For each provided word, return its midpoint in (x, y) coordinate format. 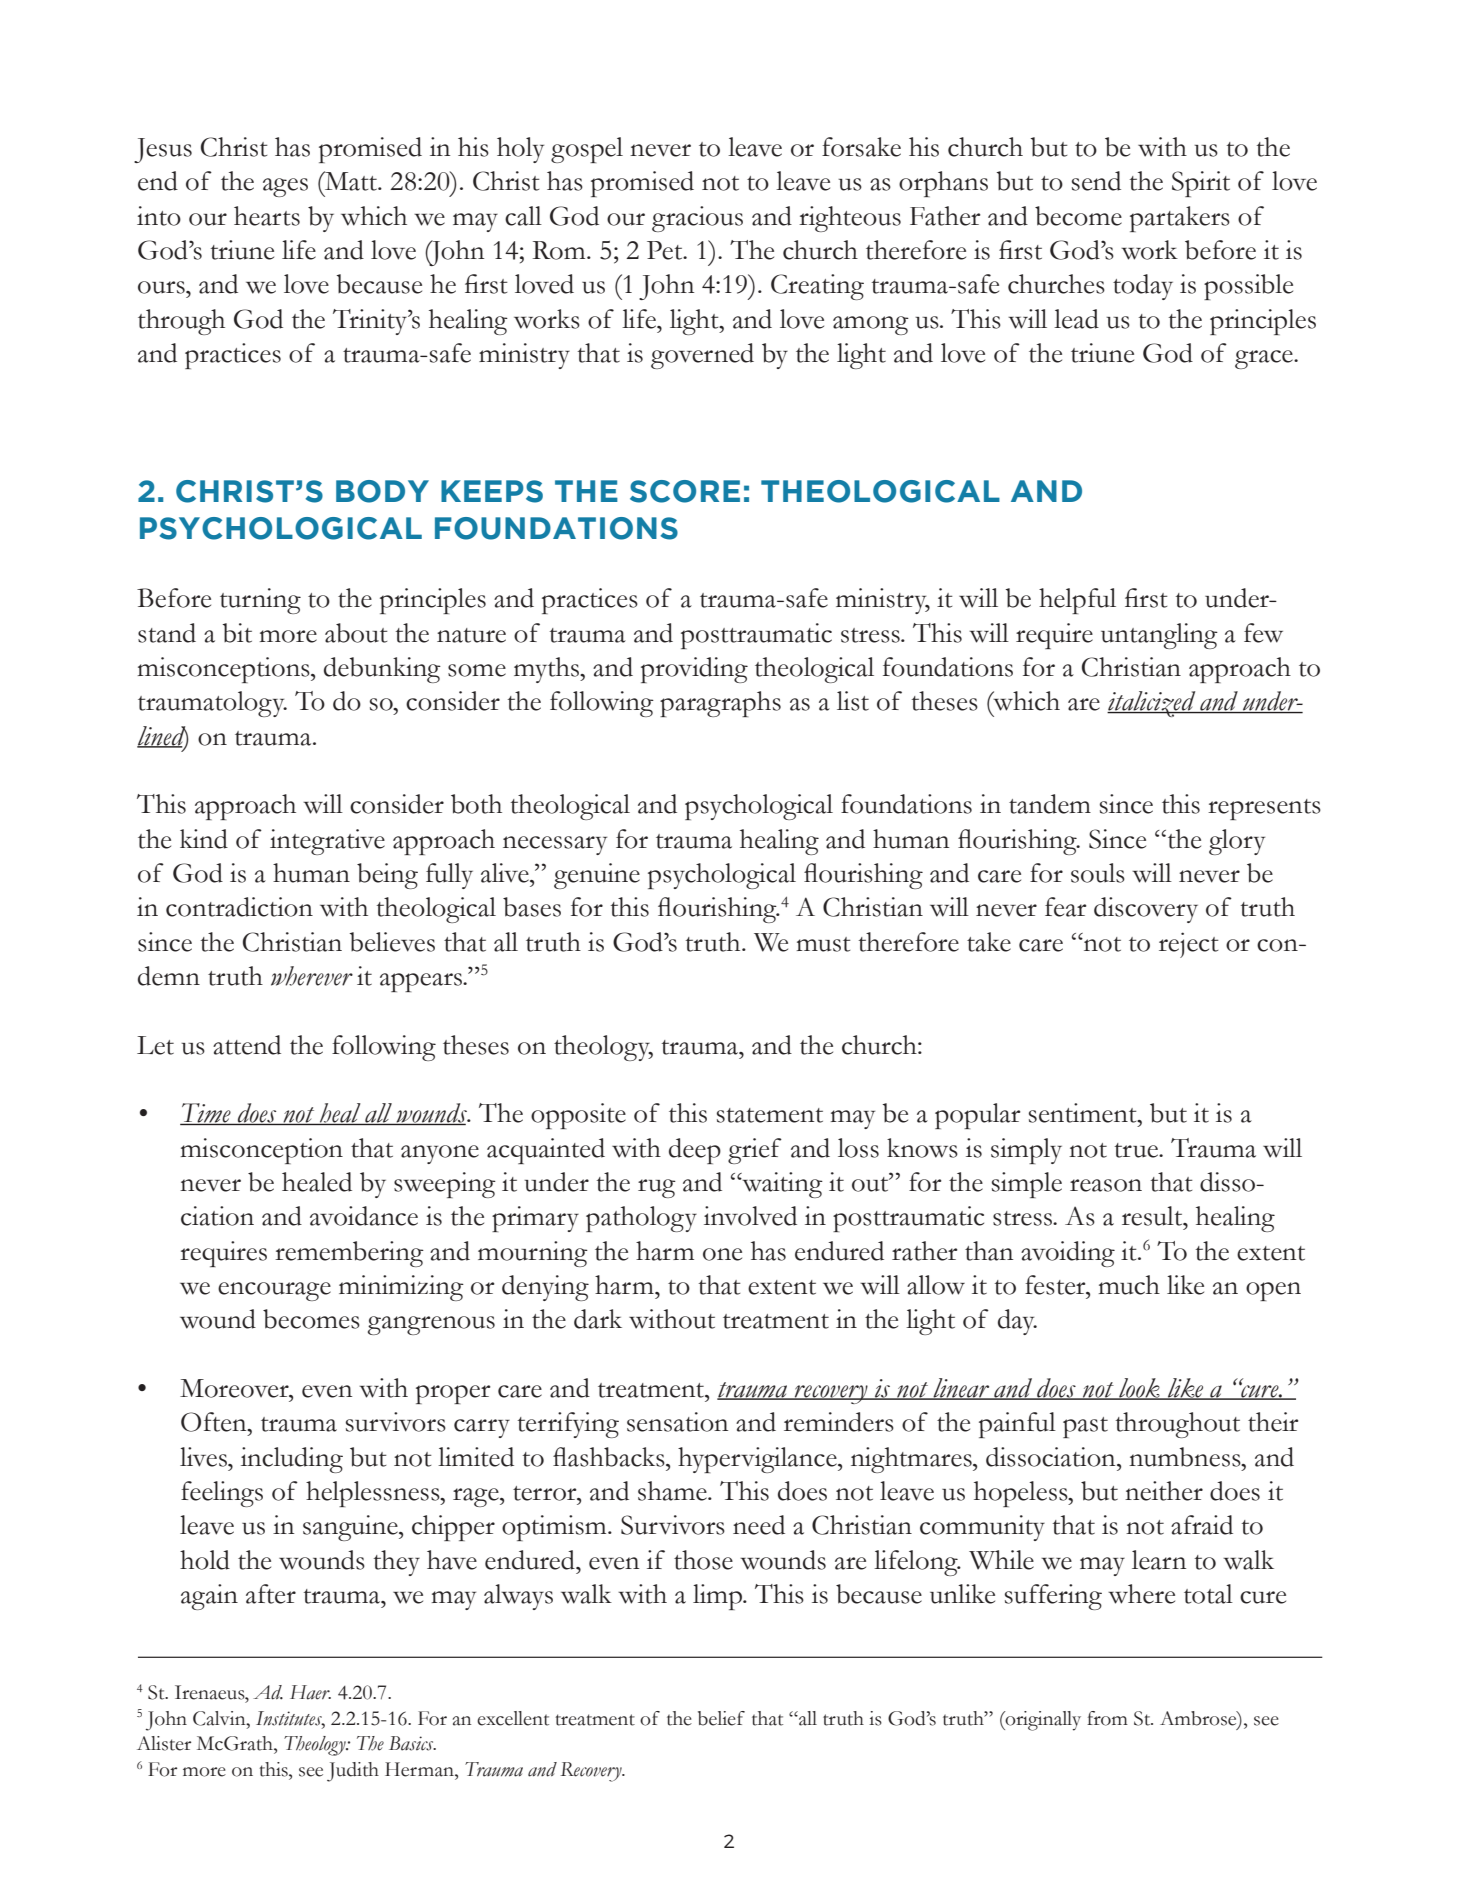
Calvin (220, 1718)
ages (285, 187)
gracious (697, 219)
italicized (1152, 704)
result (1153, 1216)
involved (750, 1216)
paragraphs (720, 704)
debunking (382, 670)
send (1096, 181)
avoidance (364, 1216)
